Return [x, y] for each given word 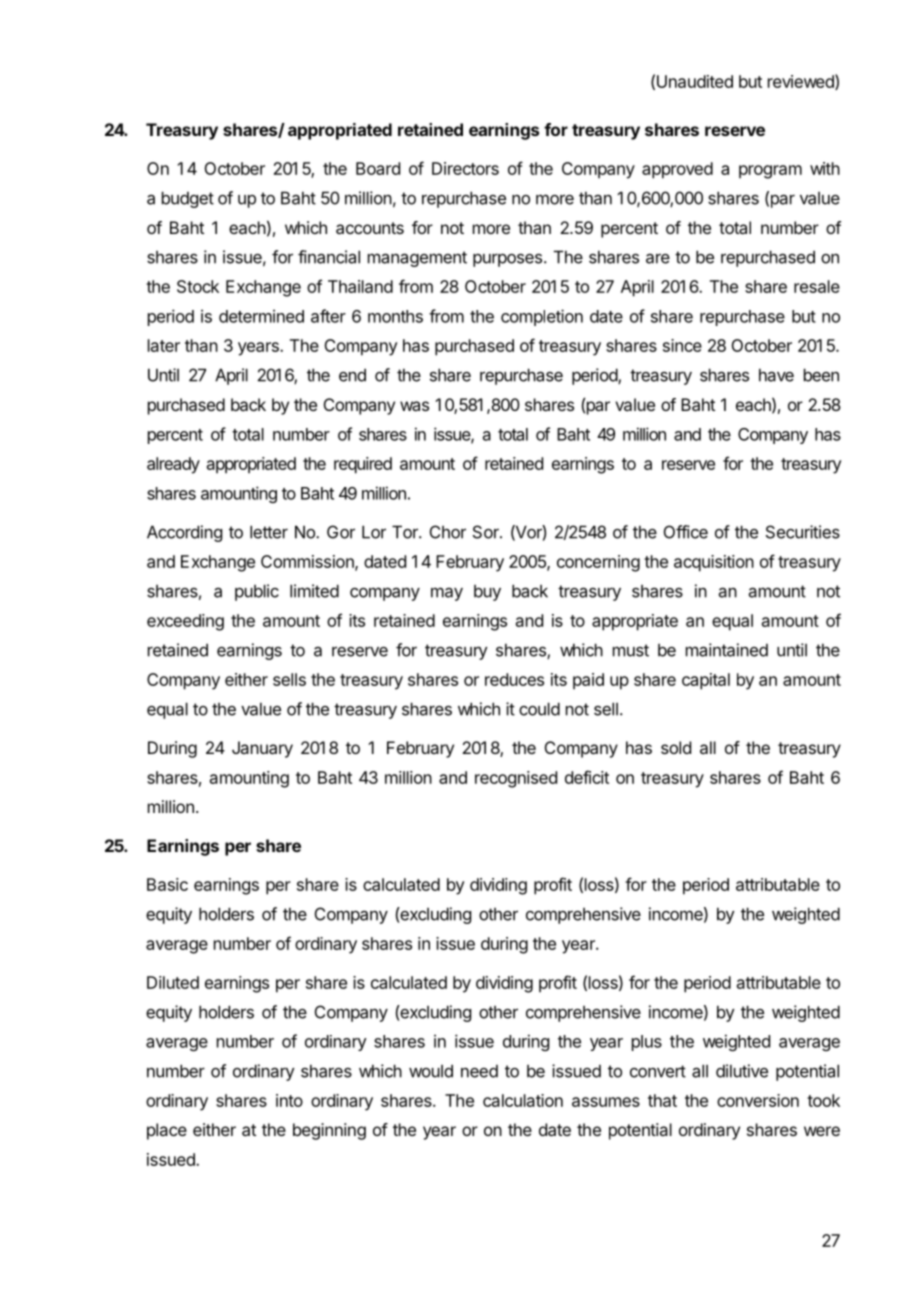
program [770, 172]
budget [188, 199]
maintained [727, 650]
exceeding [185, 622]
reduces [514, 679]
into [289, 1100]
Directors [465, 168]
